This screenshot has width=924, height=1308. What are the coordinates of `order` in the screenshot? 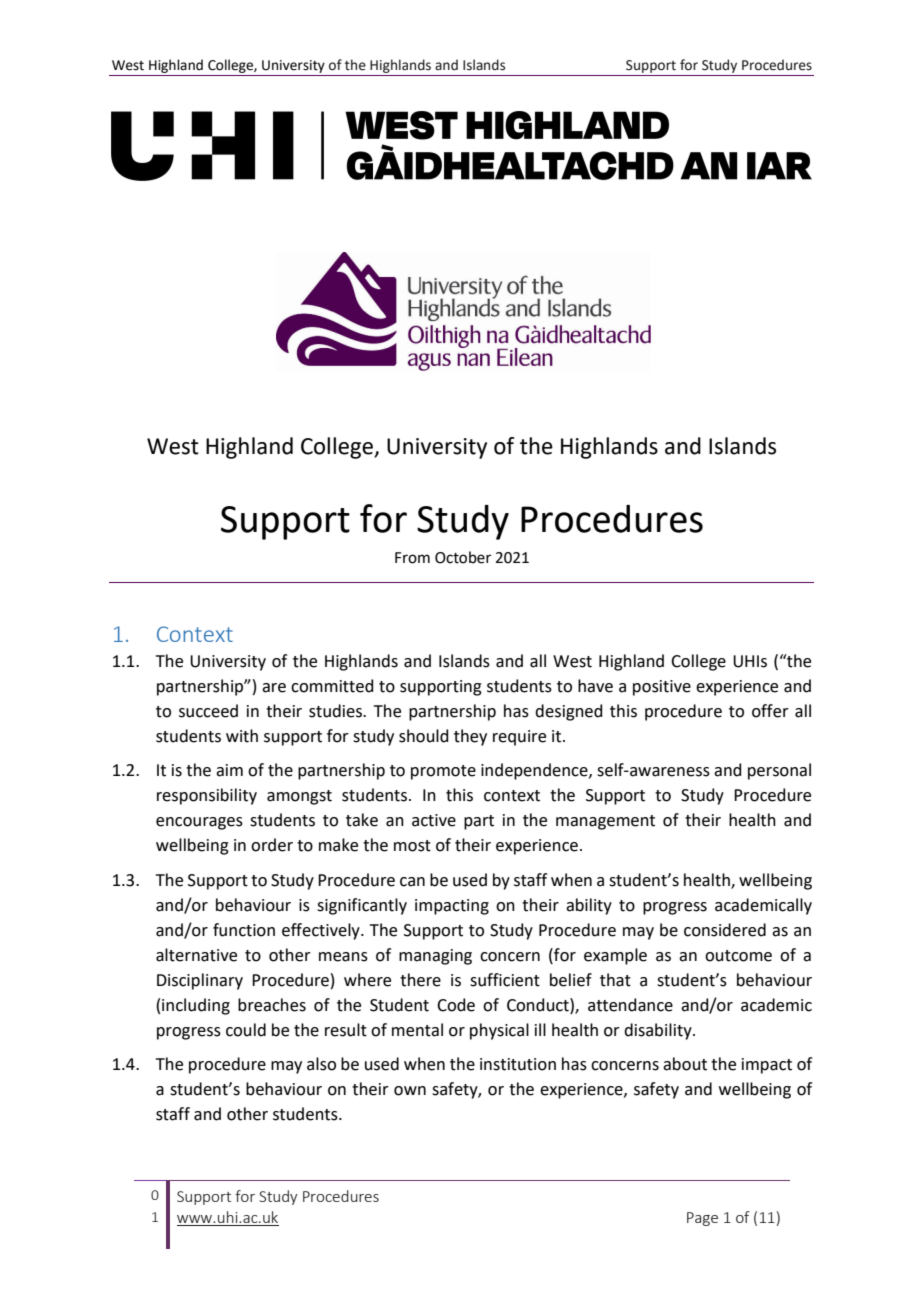 It's located at (272, 845).
